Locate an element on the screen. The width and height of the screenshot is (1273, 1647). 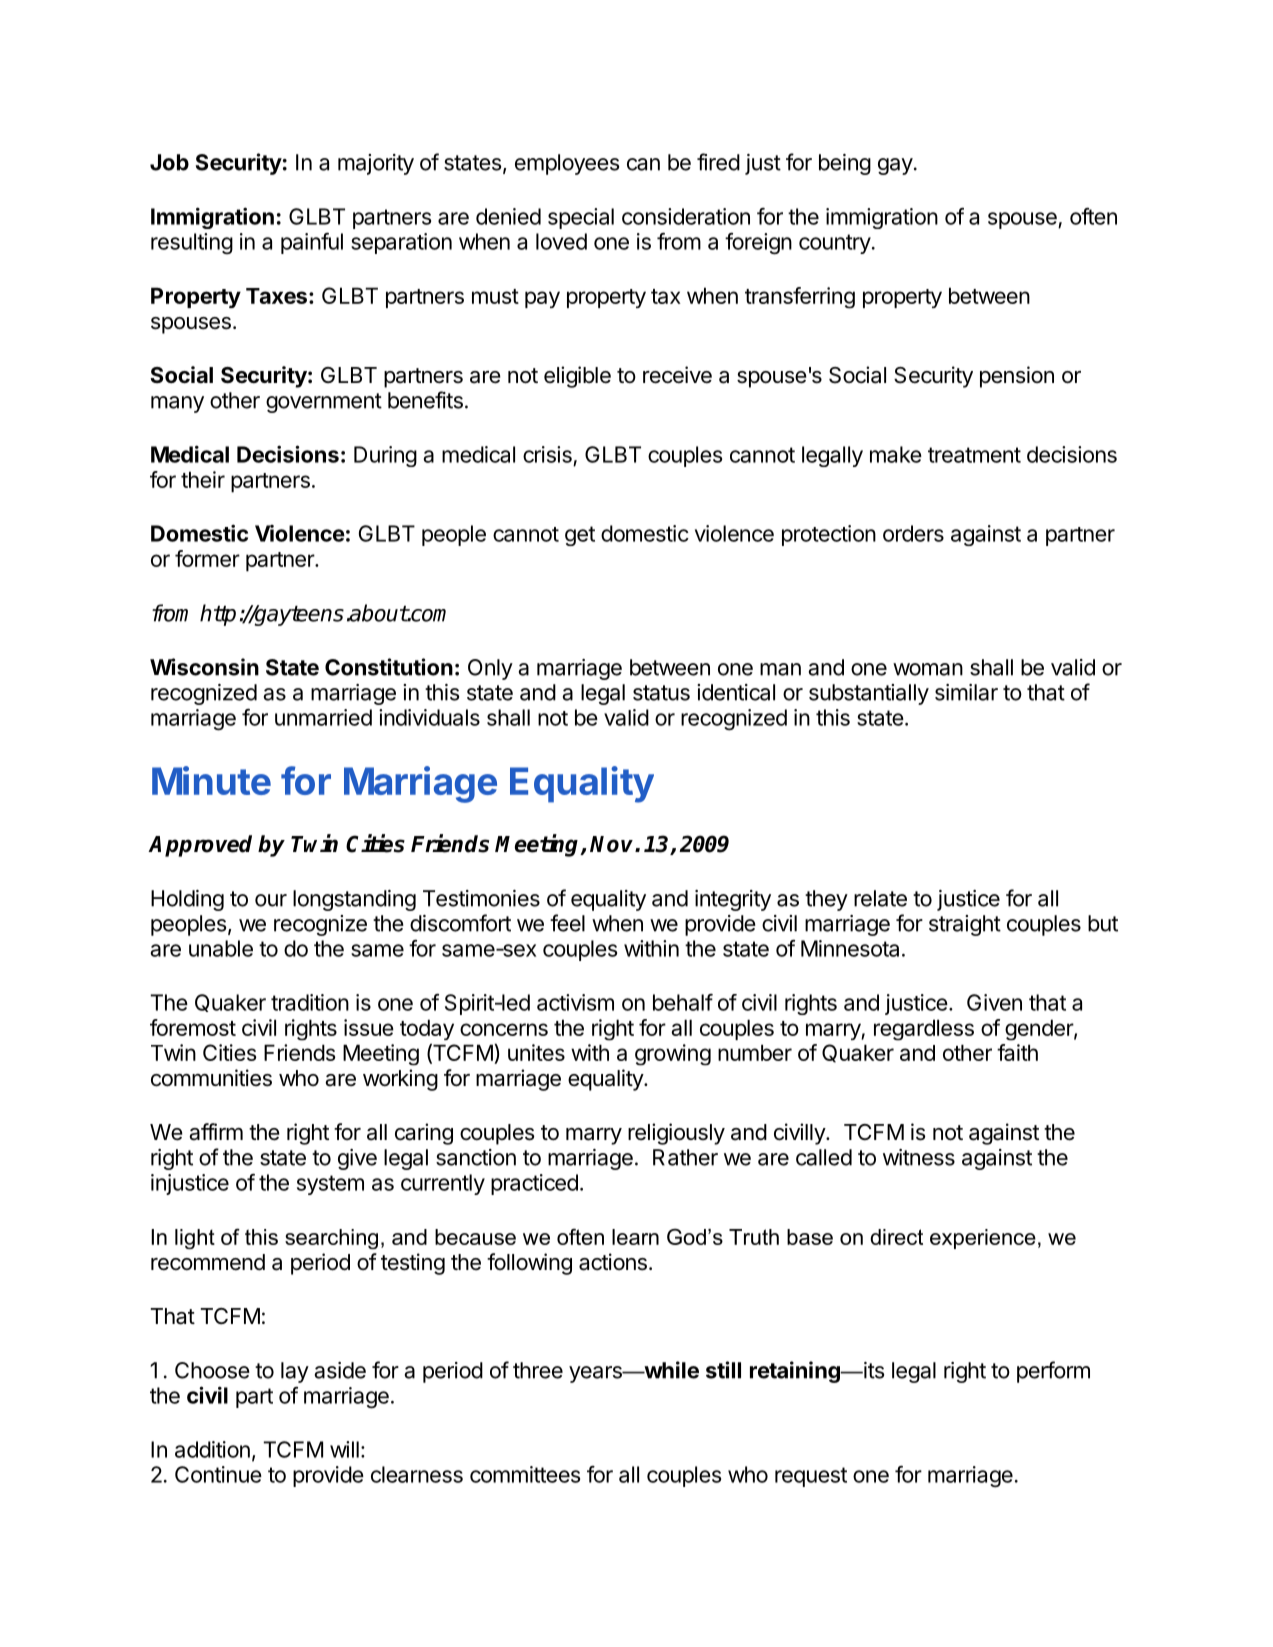
being is located at coordinates (845, 164).
